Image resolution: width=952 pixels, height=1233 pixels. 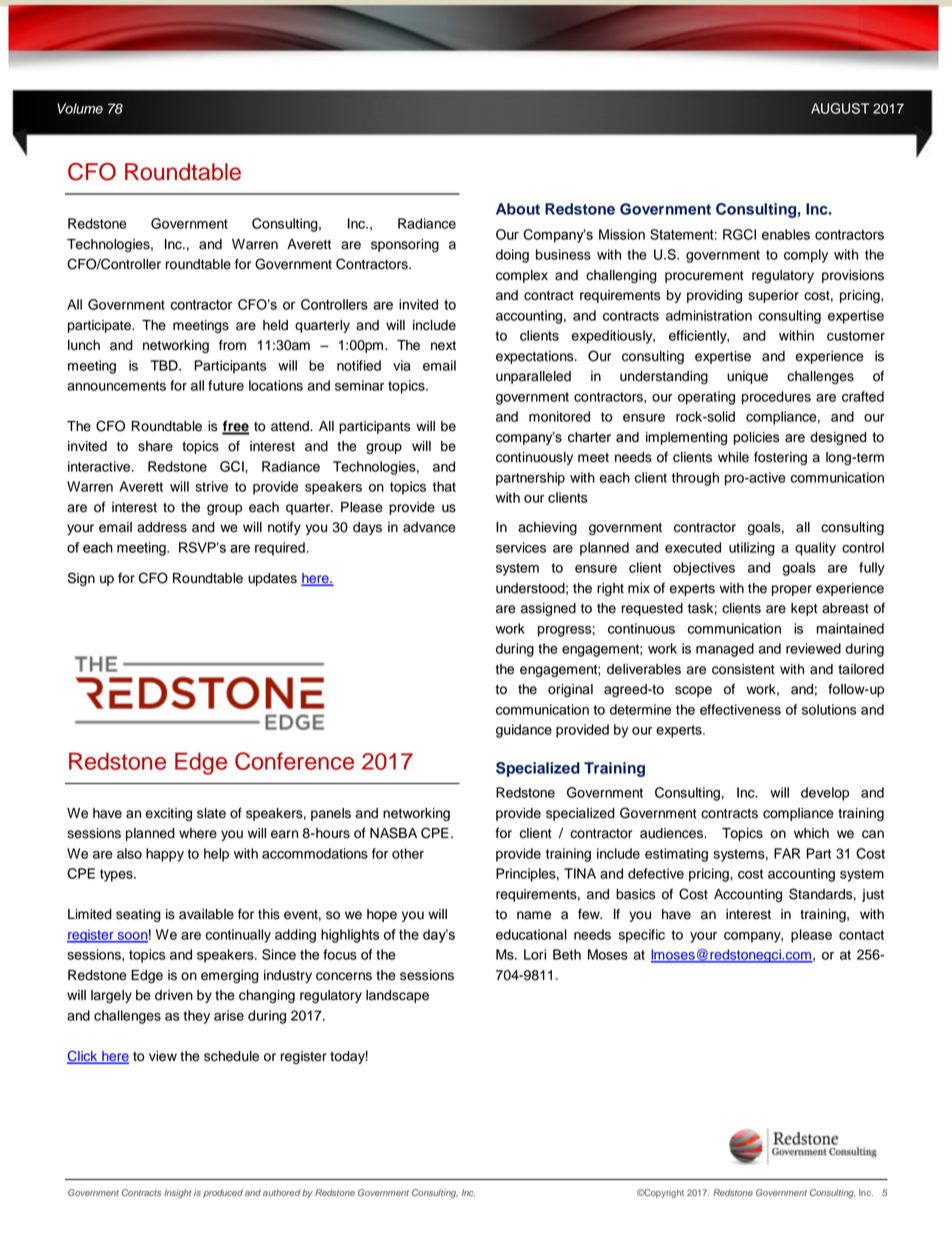 I want to click on AUGUST, so click(x=840, y=108).
